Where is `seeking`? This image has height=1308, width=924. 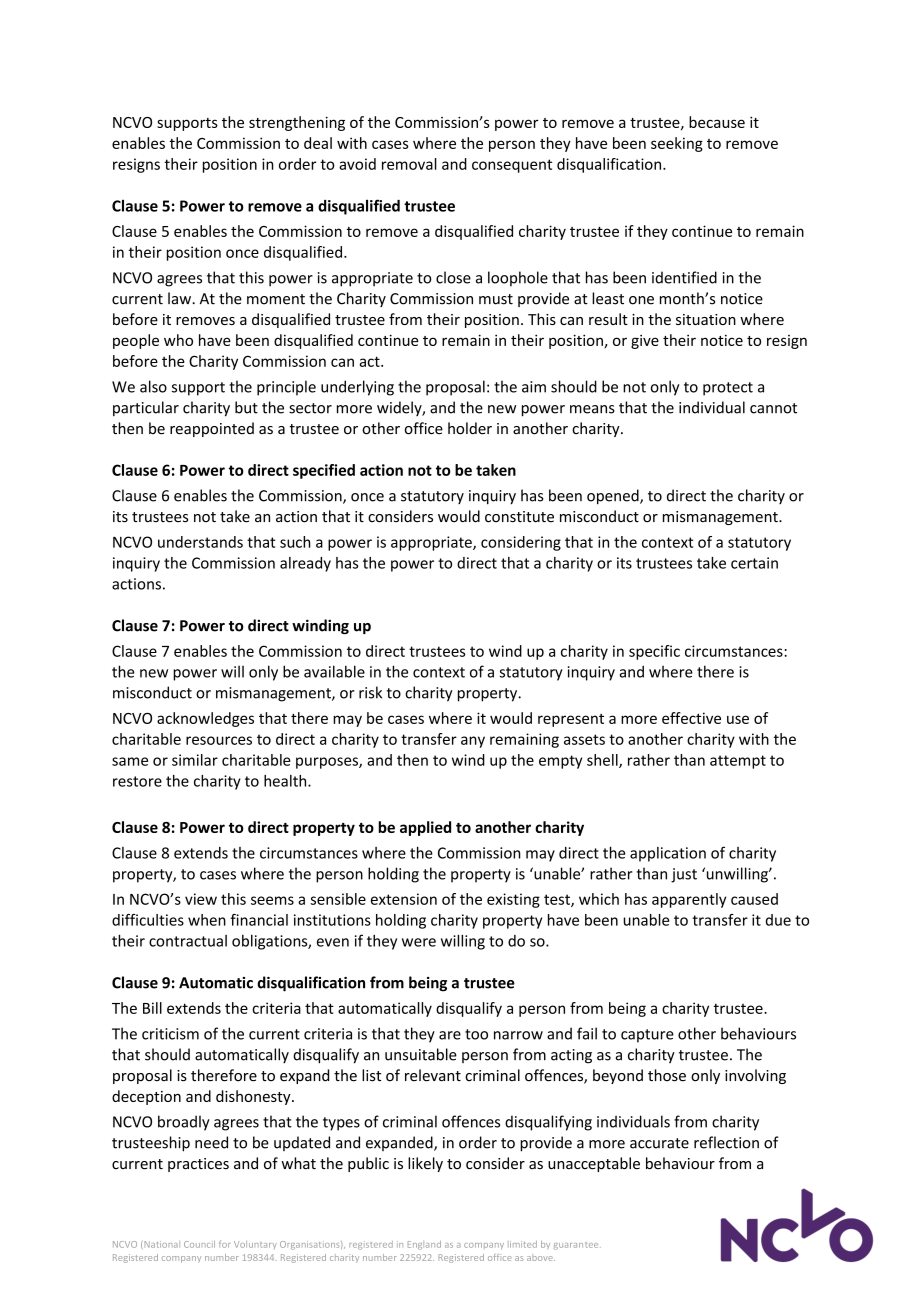
seeking is located at coordinates (677, 144).
